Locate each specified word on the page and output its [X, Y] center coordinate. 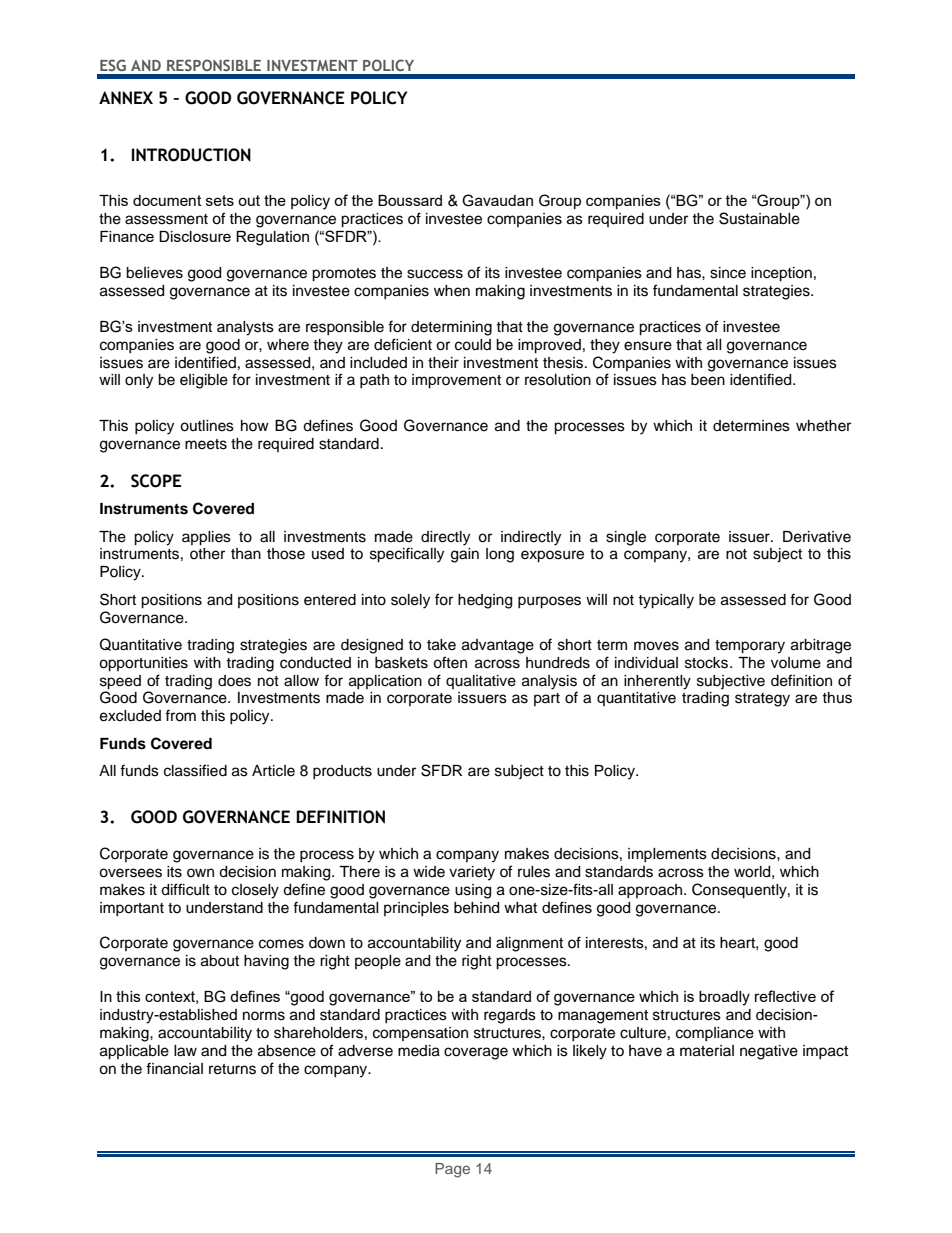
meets [206, 444]
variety [472, 873]
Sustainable [759, 218]
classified [195, 770]
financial [174, 1068]
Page [452, 1170]
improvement [456, 381]
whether [823, 426]
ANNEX [126, 98]
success [435, 274]
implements [667, 855]
